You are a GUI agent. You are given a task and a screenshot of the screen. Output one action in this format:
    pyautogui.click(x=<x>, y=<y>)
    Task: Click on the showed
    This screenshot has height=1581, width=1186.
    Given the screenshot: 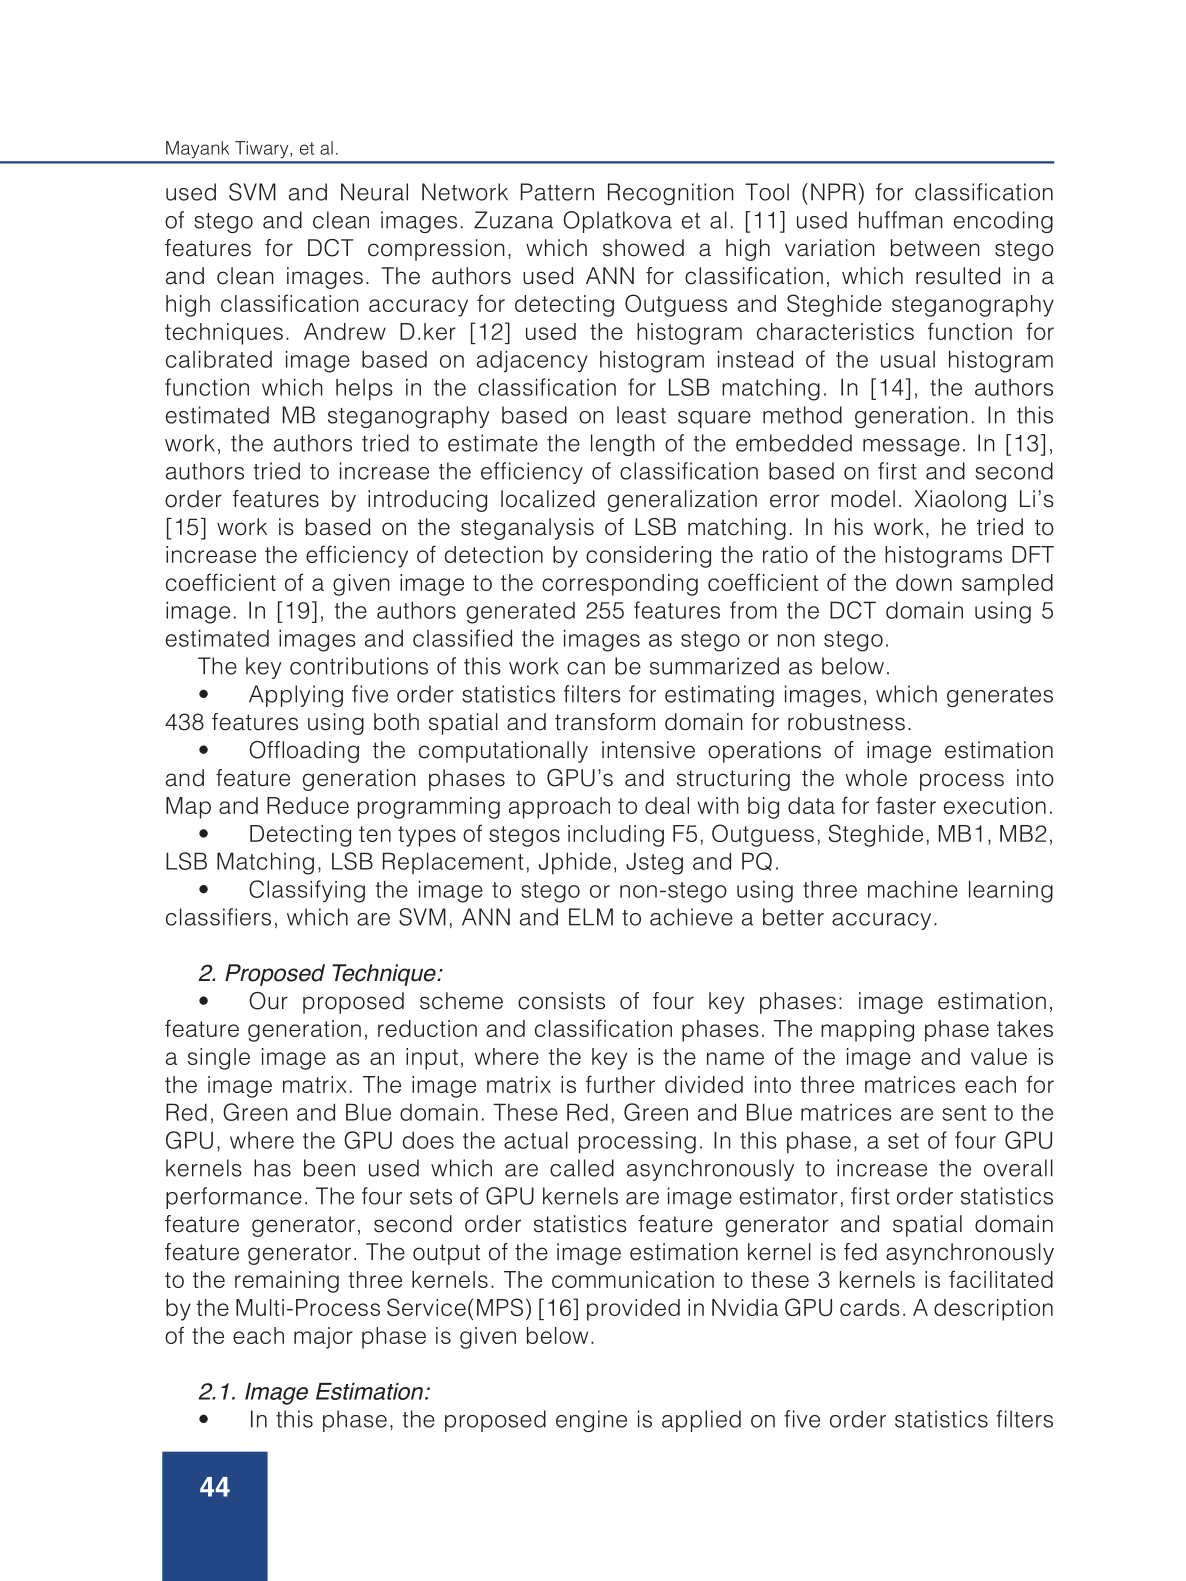 What is the action you would take?
    pyautogui.click(x=643, y=248)
